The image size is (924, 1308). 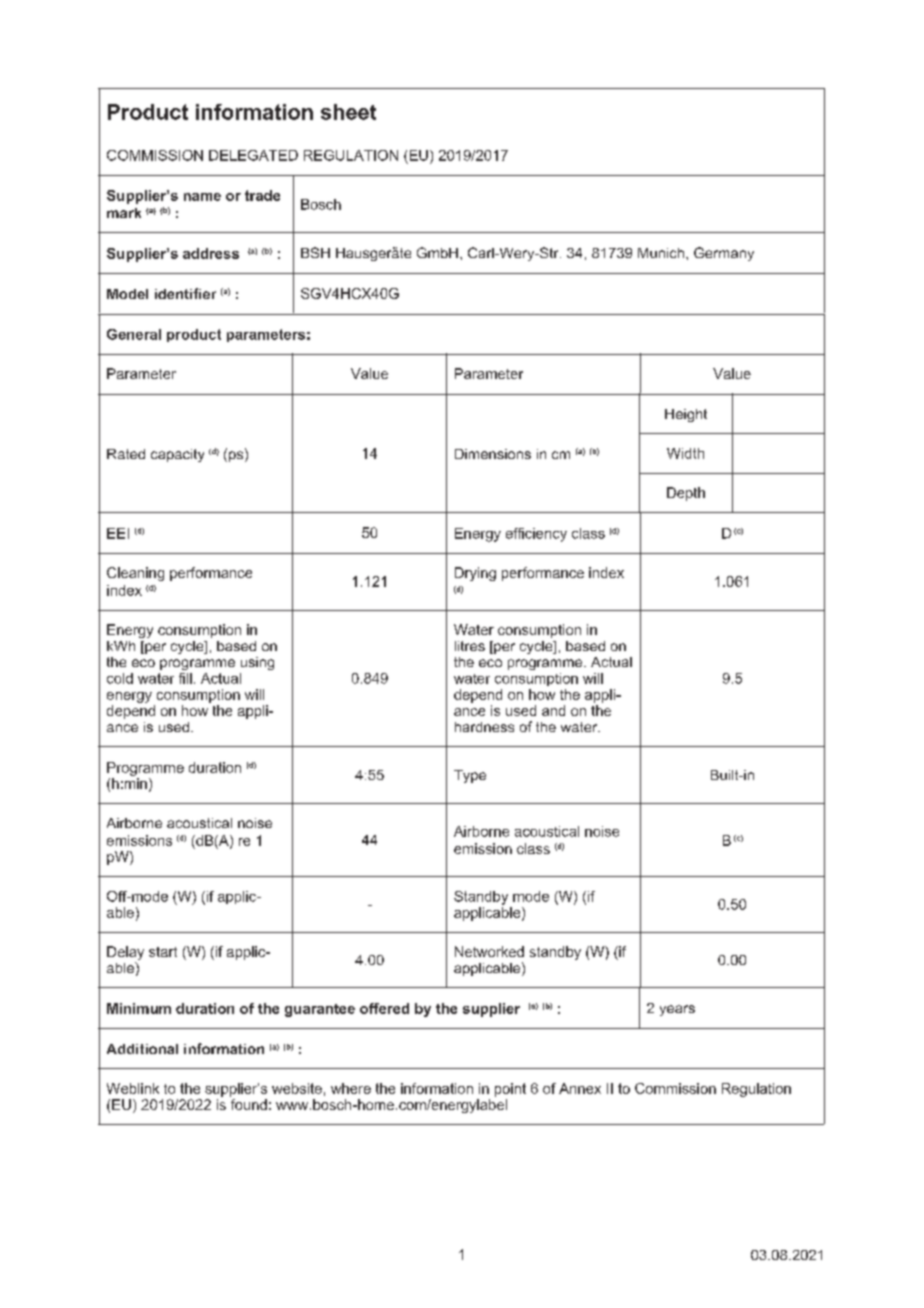 I want to click on Networked, so click(x=489, y=951).
